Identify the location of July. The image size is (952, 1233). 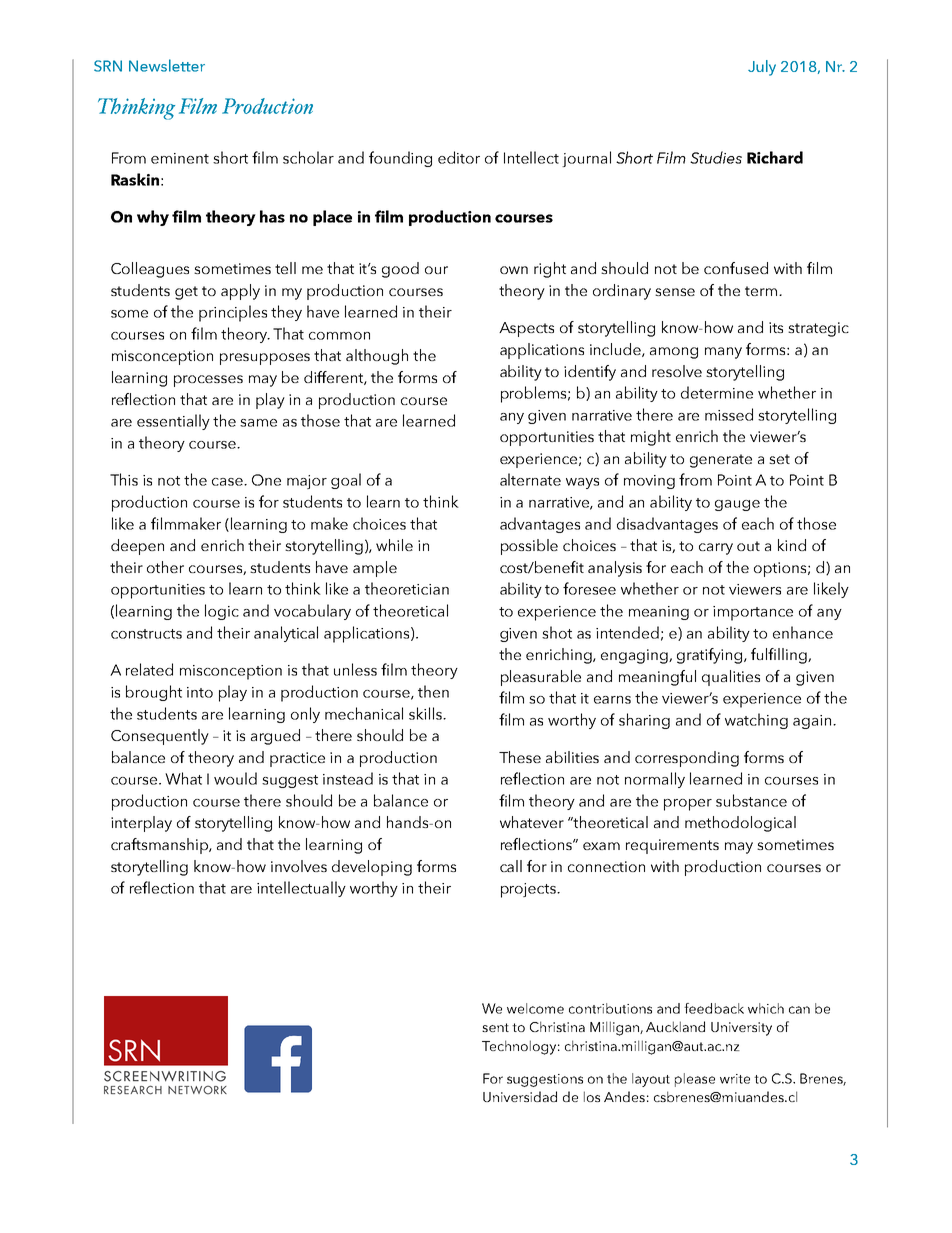
(762, 68).
